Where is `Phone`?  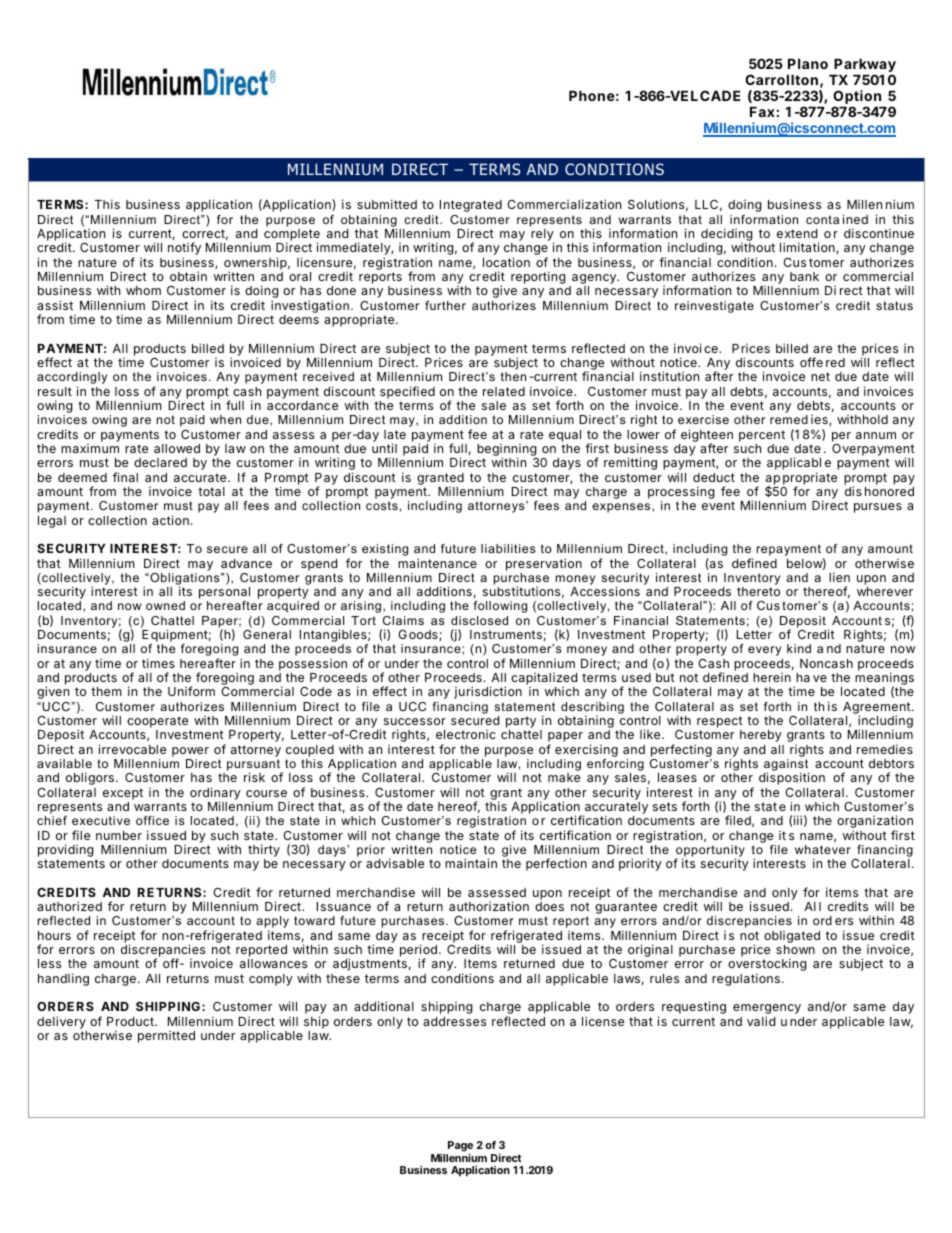
Phone is located at coordinates (592, 95).
